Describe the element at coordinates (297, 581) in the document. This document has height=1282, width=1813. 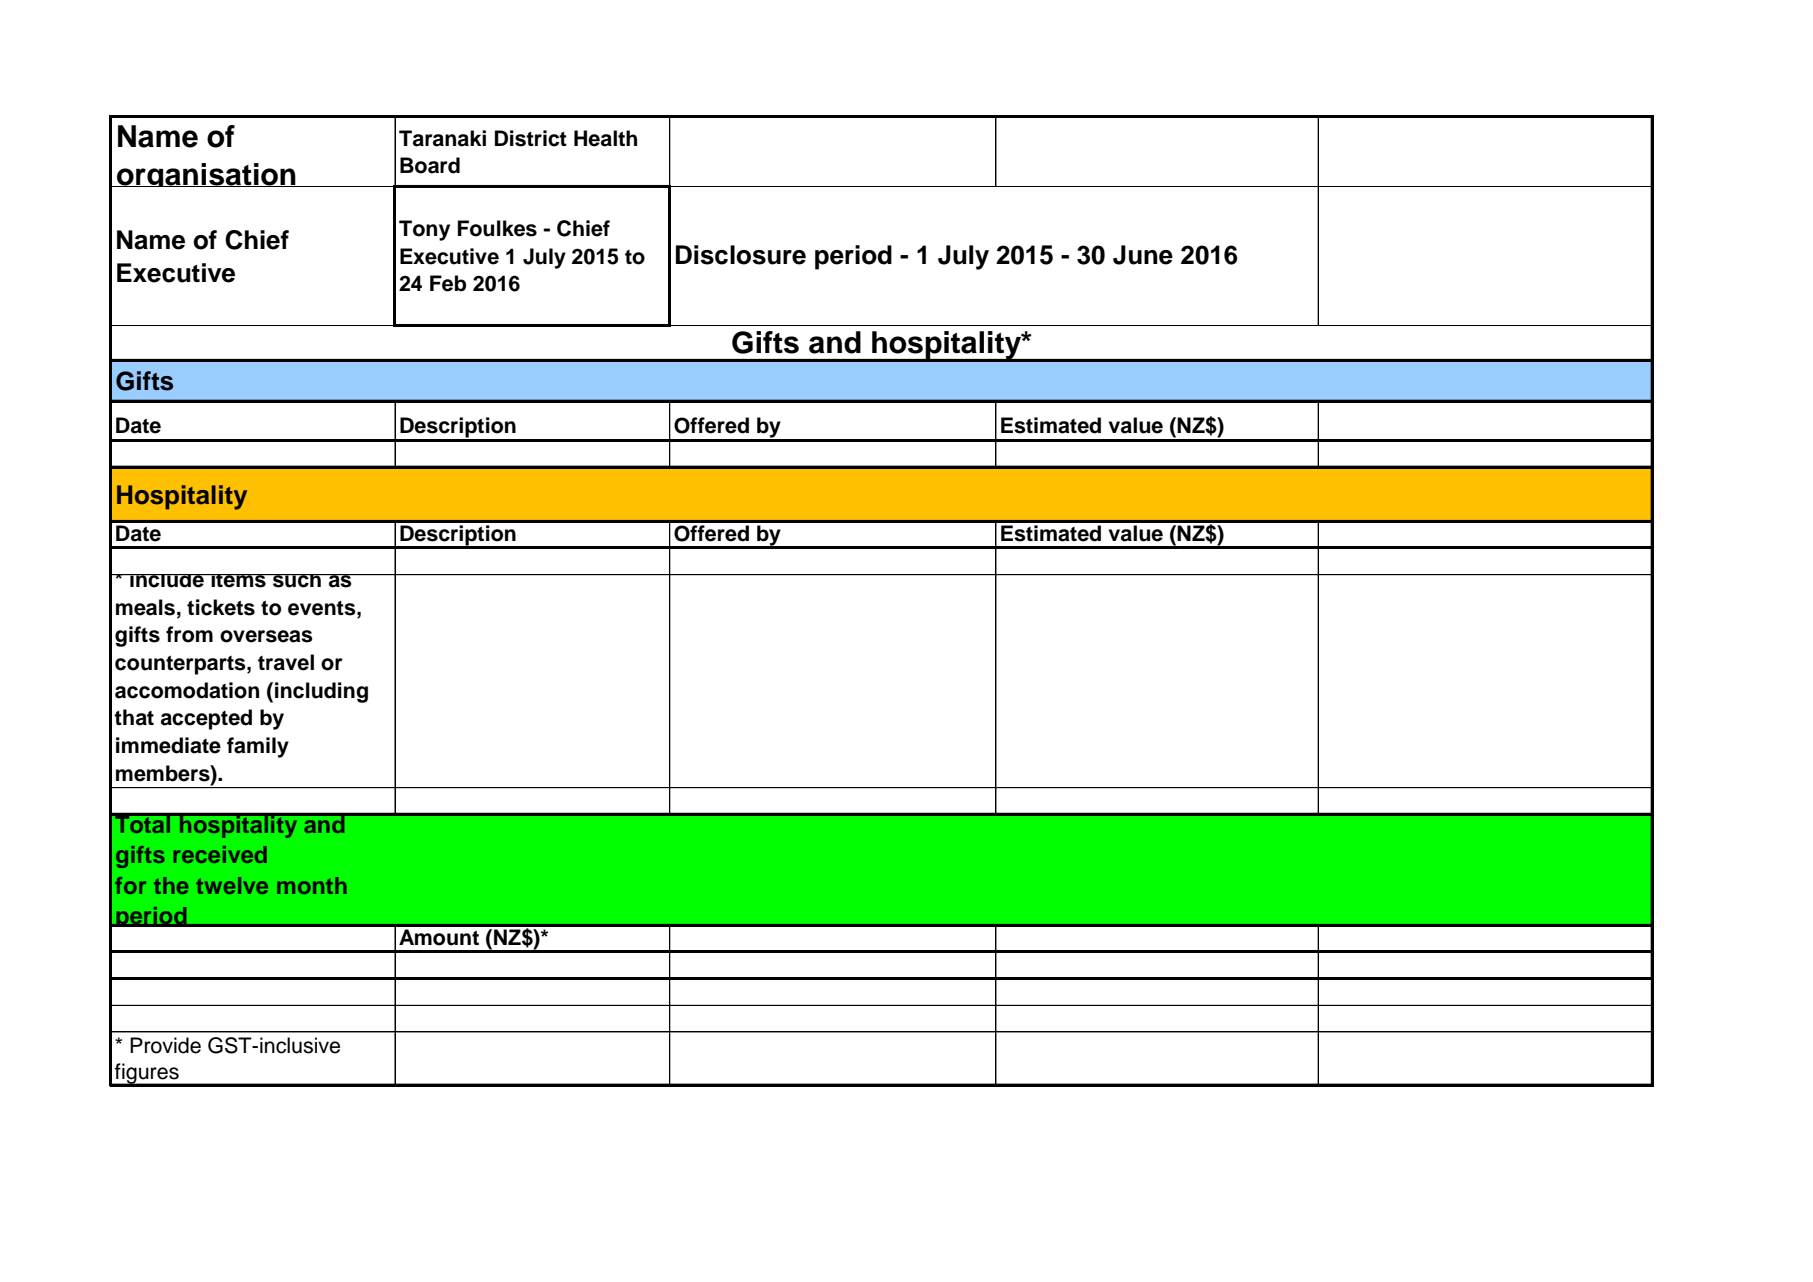
I see `such` at that location.
